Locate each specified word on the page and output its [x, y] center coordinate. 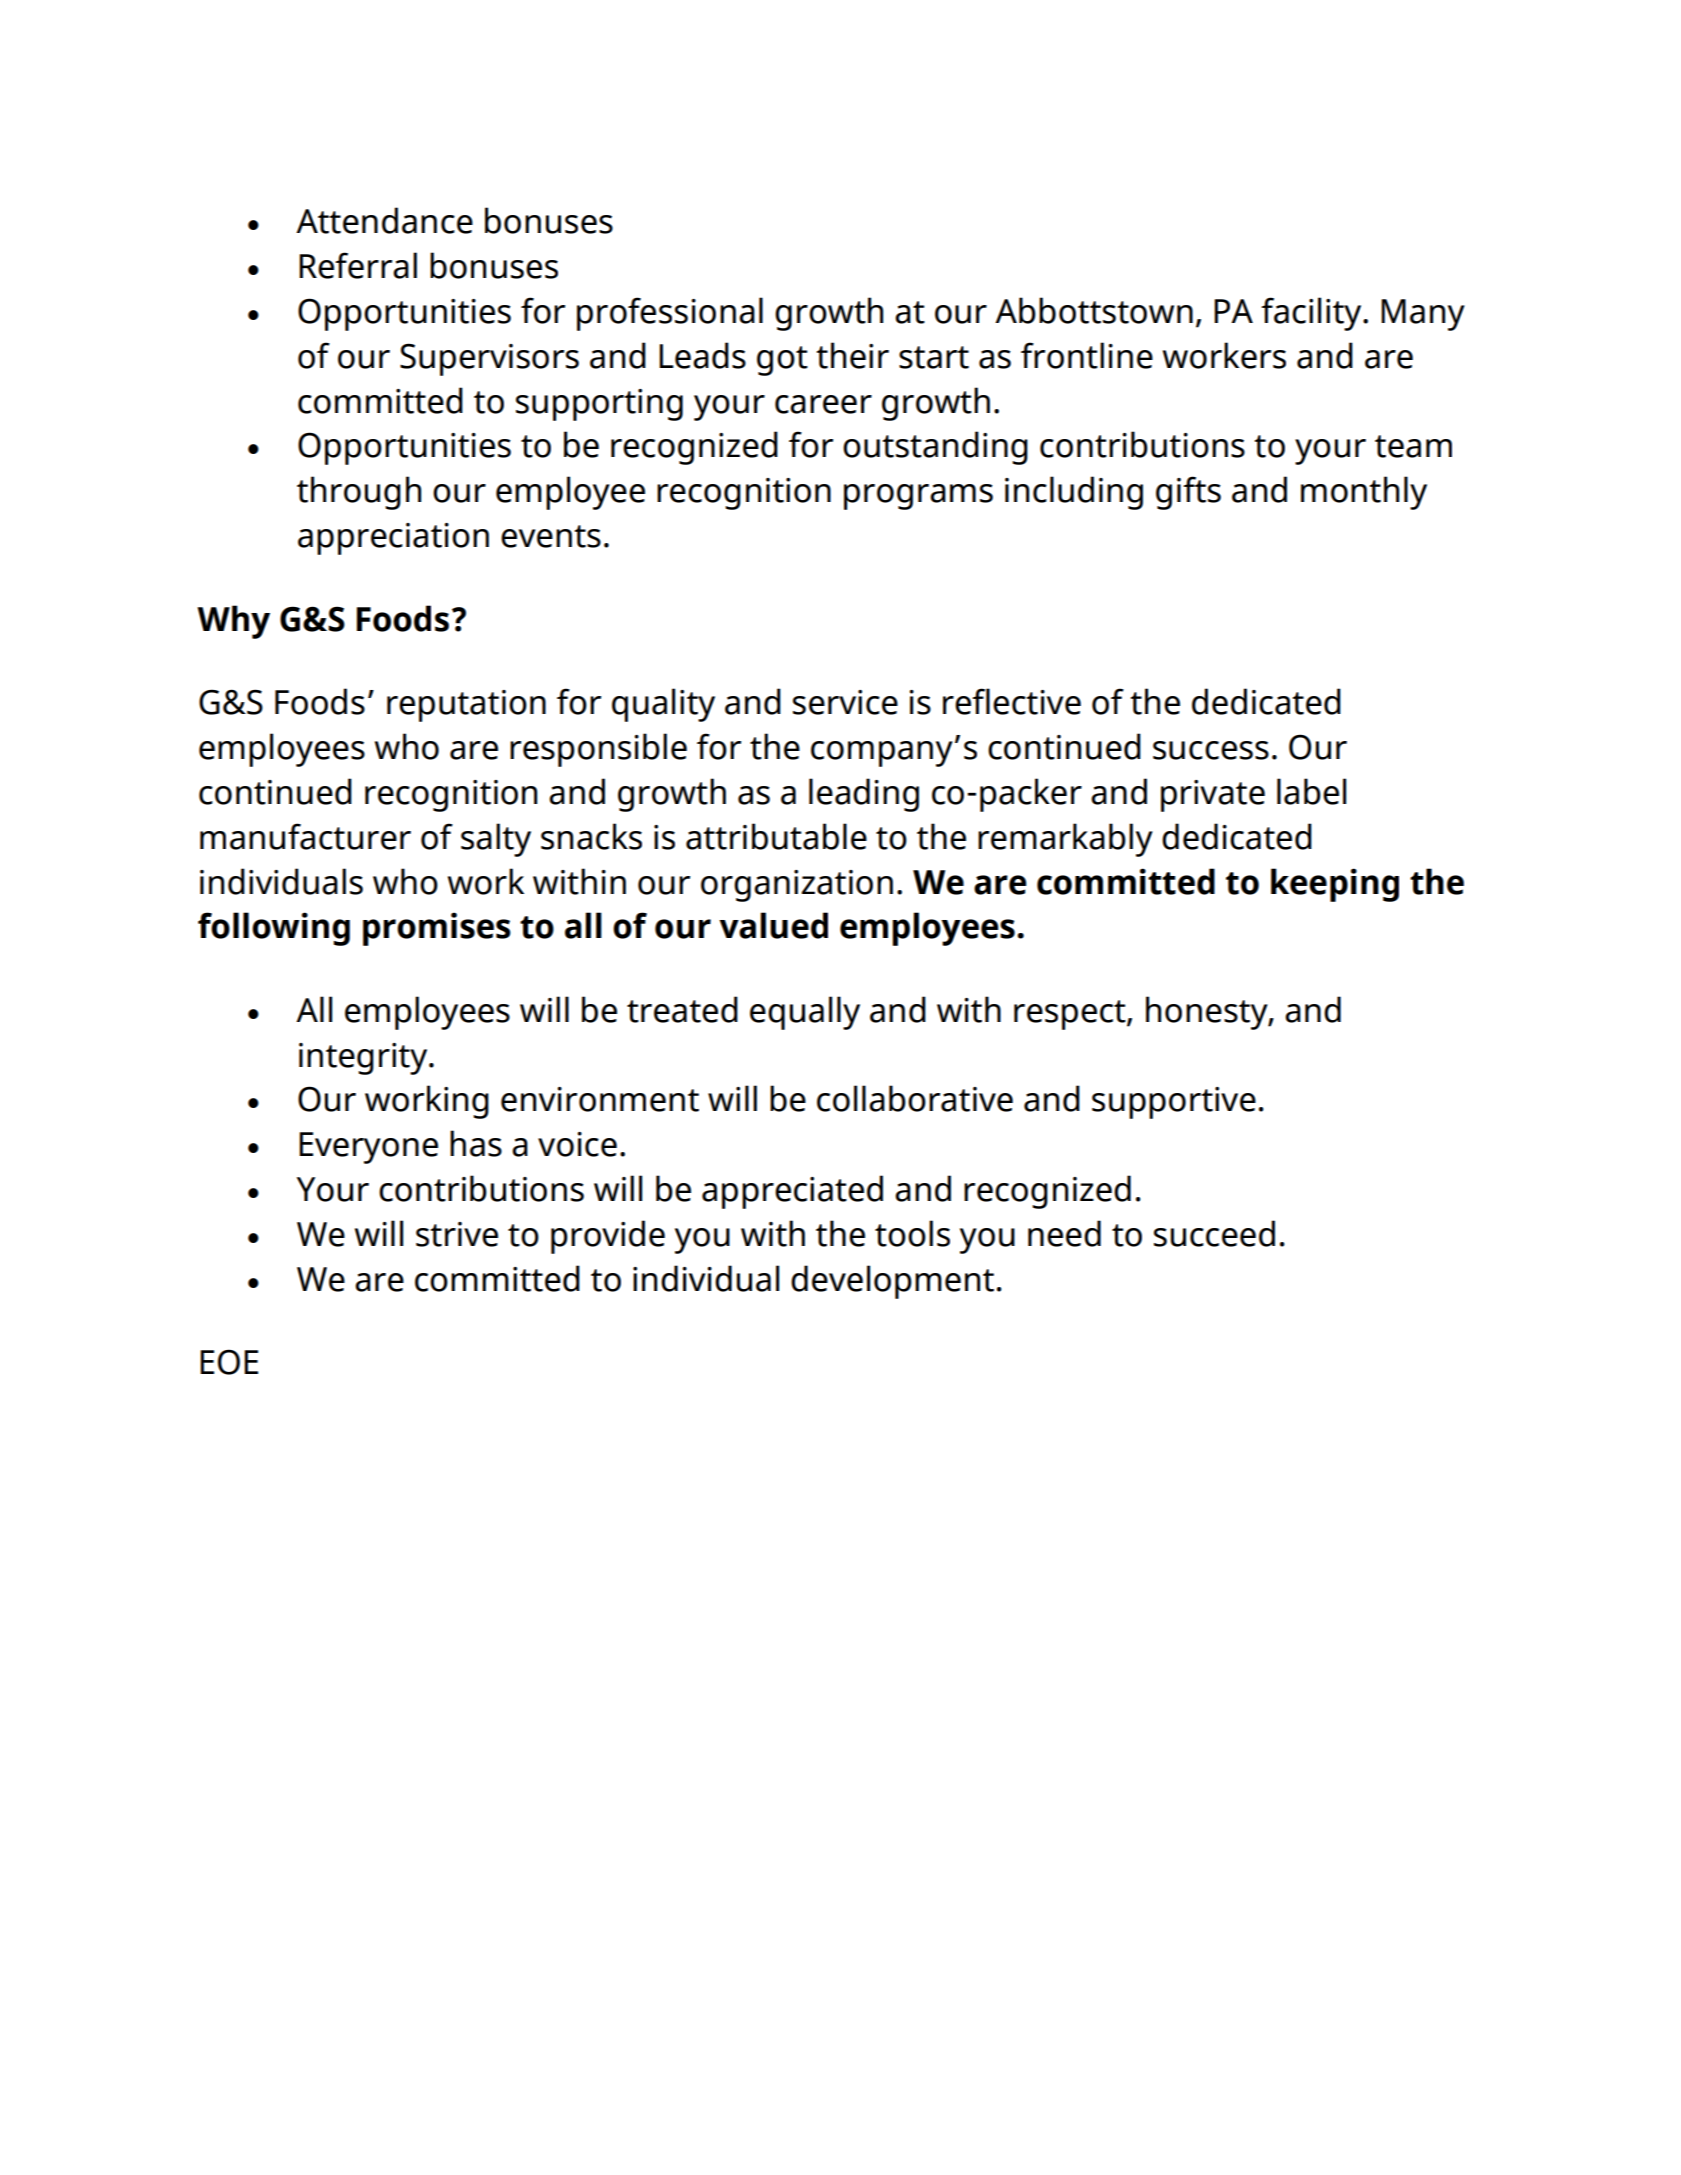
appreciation [393, 539]
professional [670, 314]
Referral [358, 265]
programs [918, 497]
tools [912, 1233]
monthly [1364, 493]
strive [457, 1234]
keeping [1335, 885]
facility [1312, 314]
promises [437, 929]
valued [773, 925]
